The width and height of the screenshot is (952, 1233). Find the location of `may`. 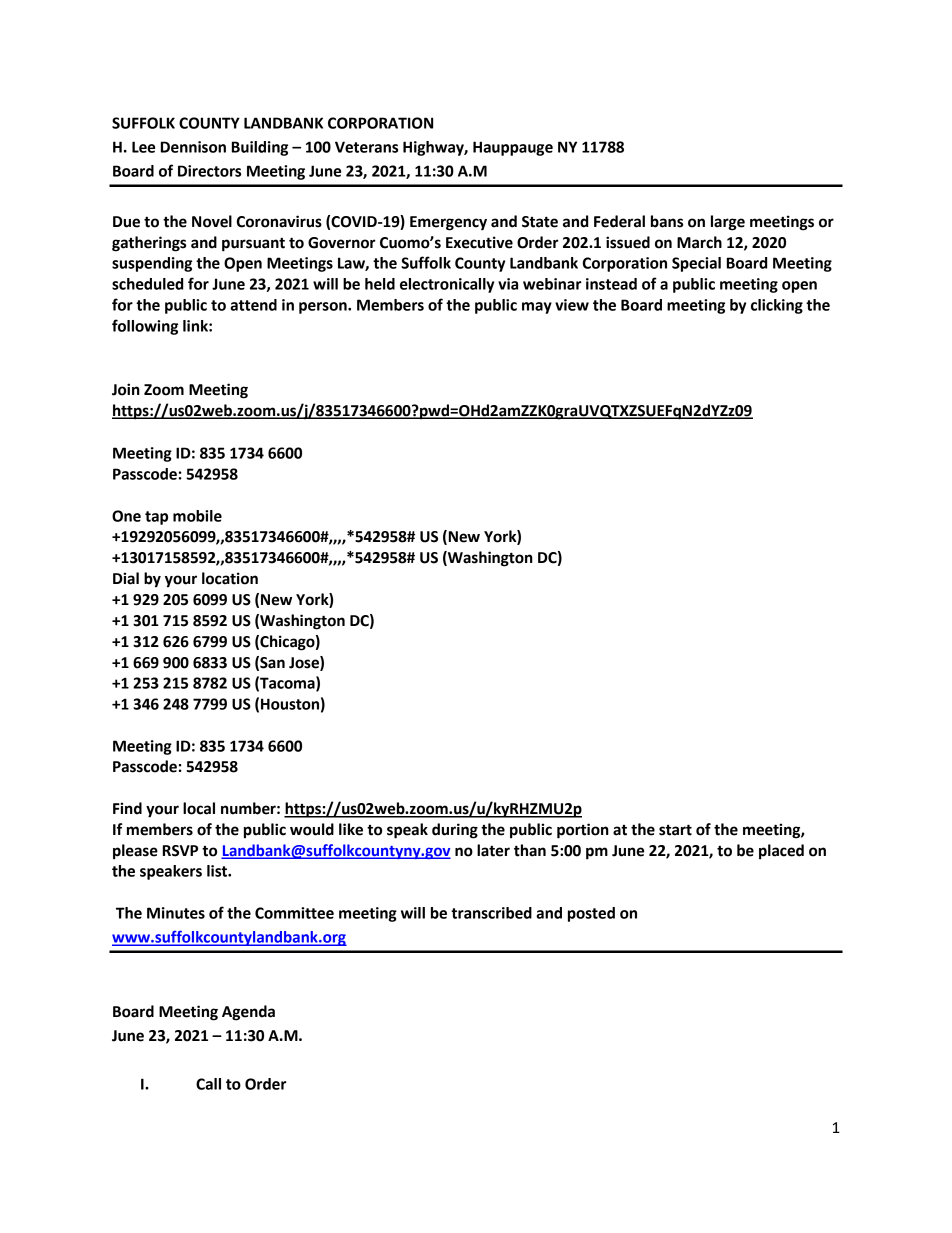

may is located at coordinates (537, 308).
